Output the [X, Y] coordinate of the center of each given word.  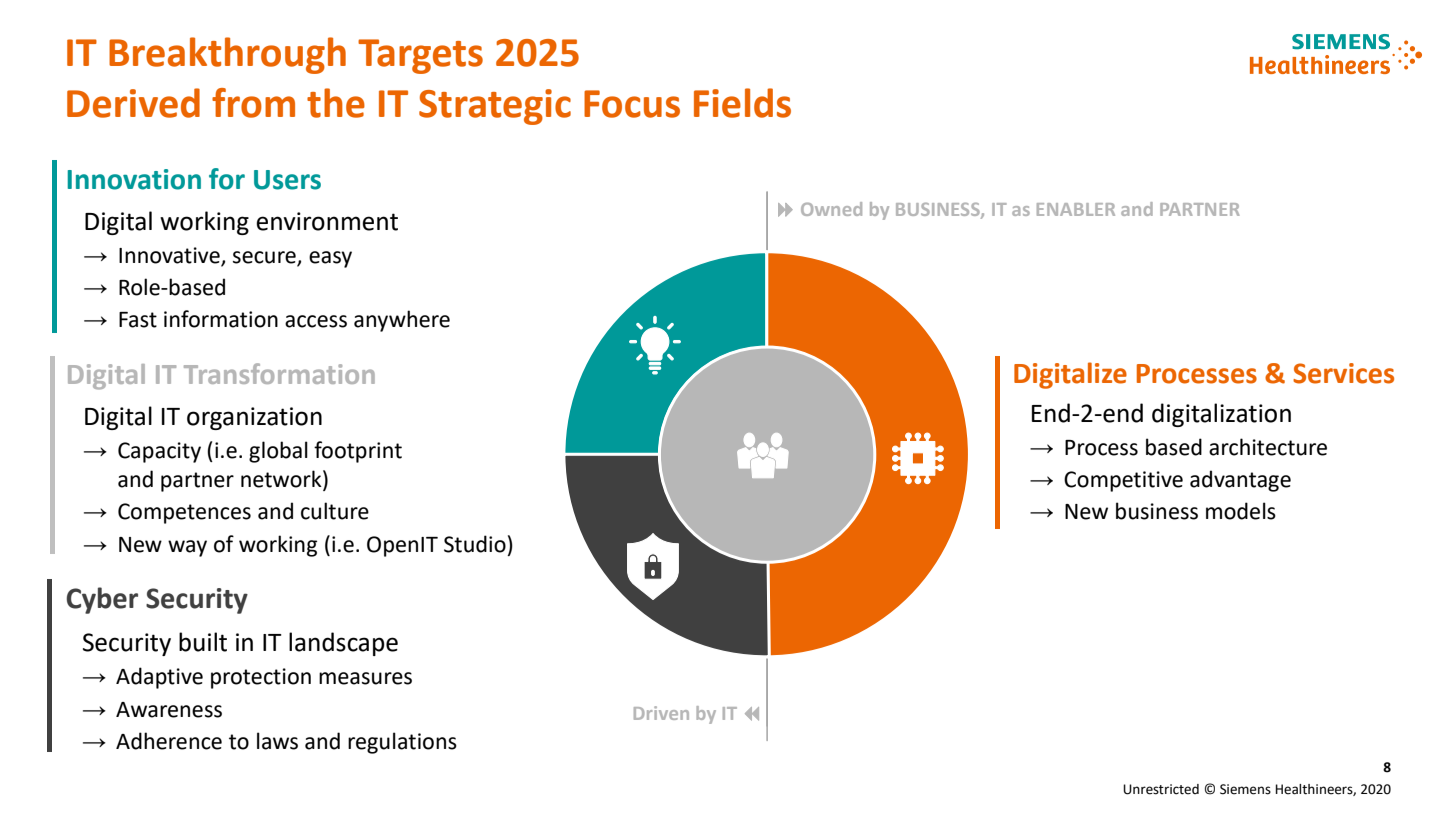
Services [1343, 373]
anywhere [402, 321]
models [1241, 511]
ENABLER [1076, 209]
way [187, 548]
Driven [661, 713]
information [221, 319]
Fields [742, 103]
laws [277, 741]
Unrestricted [1161, 789]
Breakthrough [227, 55]
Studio [475, 544]
